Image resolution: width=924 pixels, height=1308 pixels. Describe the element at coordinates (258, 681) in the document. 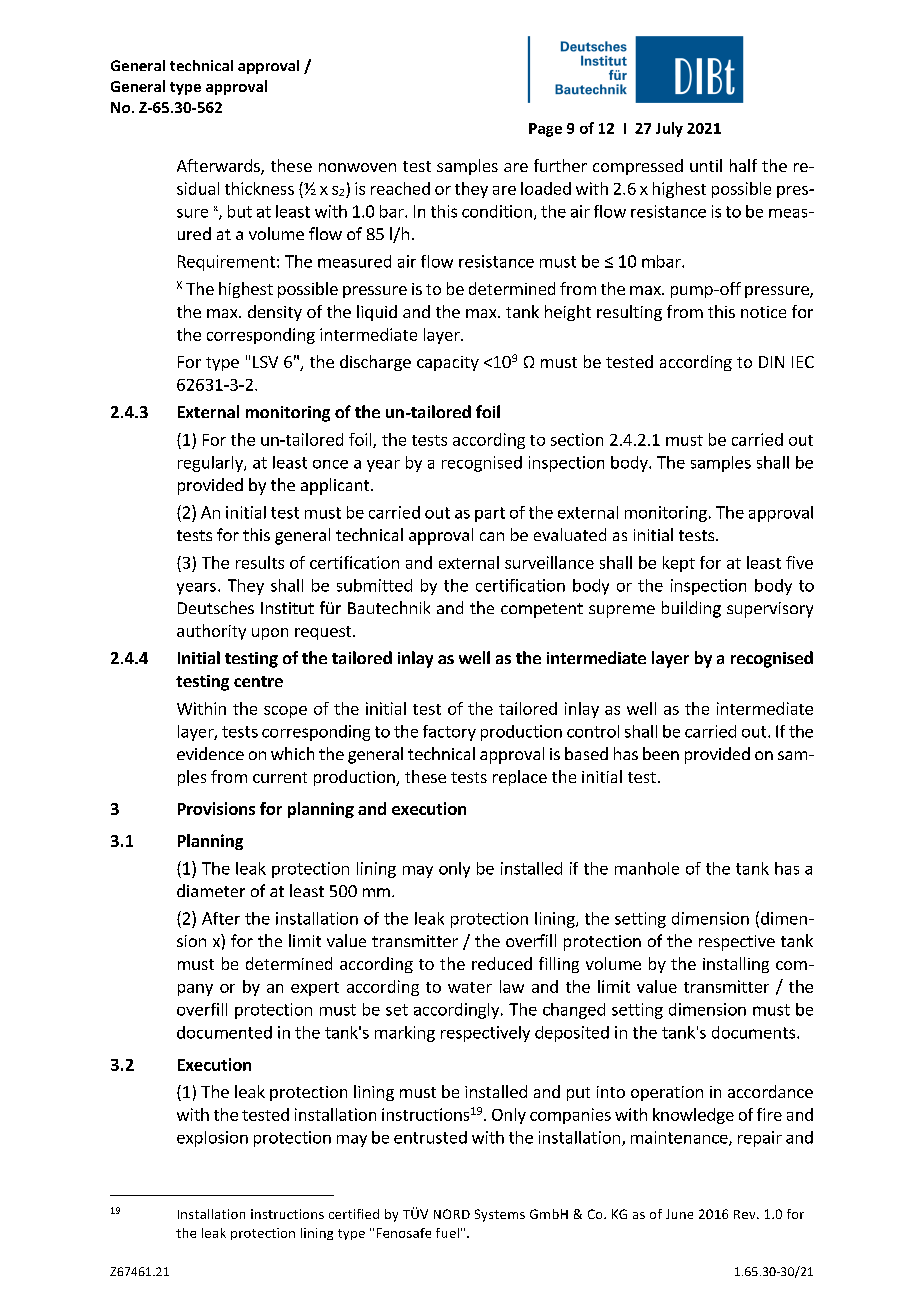

I see `centre` at that location.
